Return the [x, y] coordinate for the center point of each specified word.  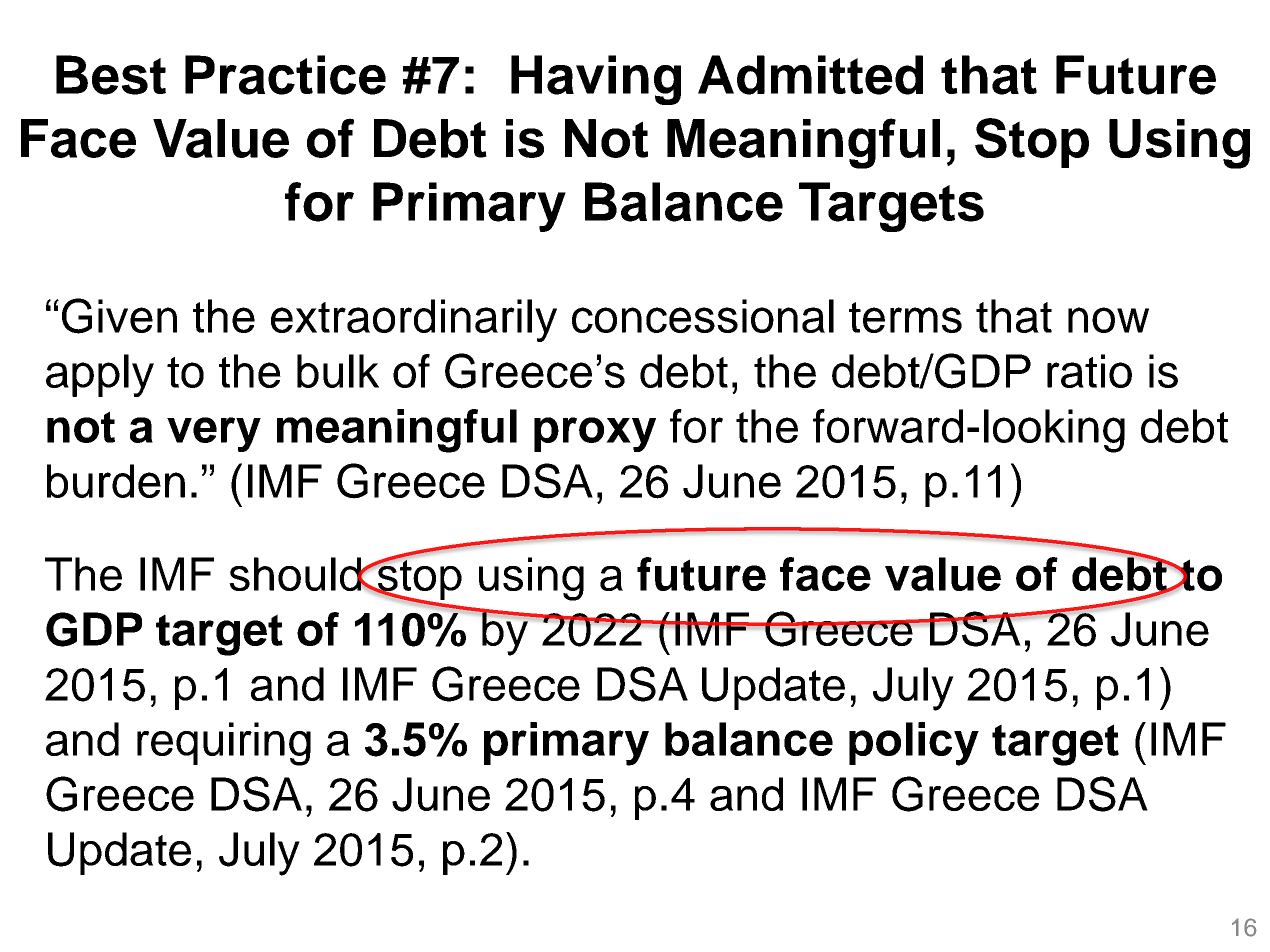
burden [116, 481]
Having [596, 80]
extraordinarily [414, 320]
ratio [1089, 371]
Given [119, 316]
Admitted [810, 75]
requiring [224, 744]
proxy [595, 434]
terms [905, 317]
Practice [285, 75]
